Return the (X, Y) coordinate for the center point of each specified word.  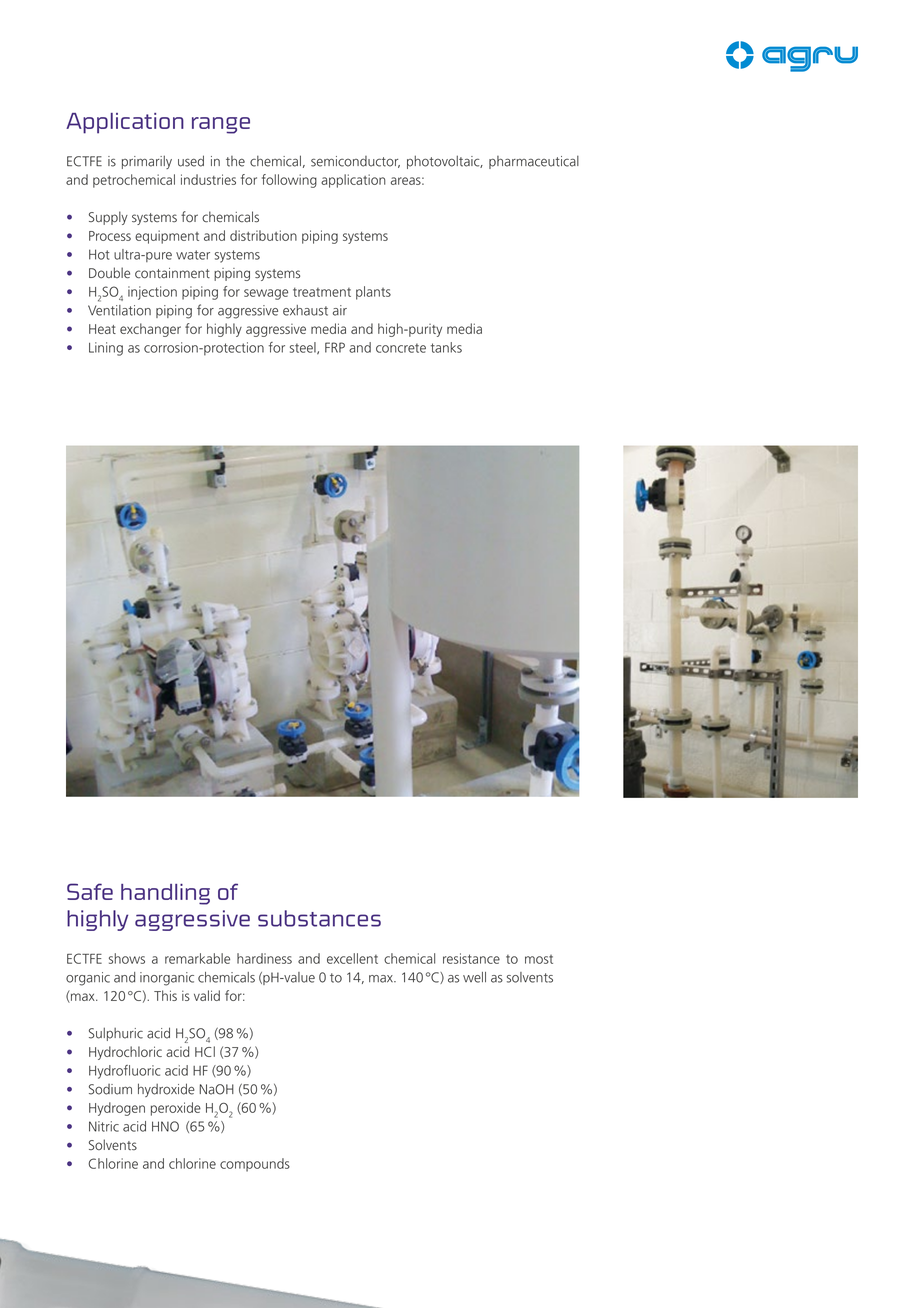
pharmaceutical (534, 162)
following (289, 181)
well (474, 977)
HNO (165, 1126)
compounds (255, 1165)
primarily (147, 162)
